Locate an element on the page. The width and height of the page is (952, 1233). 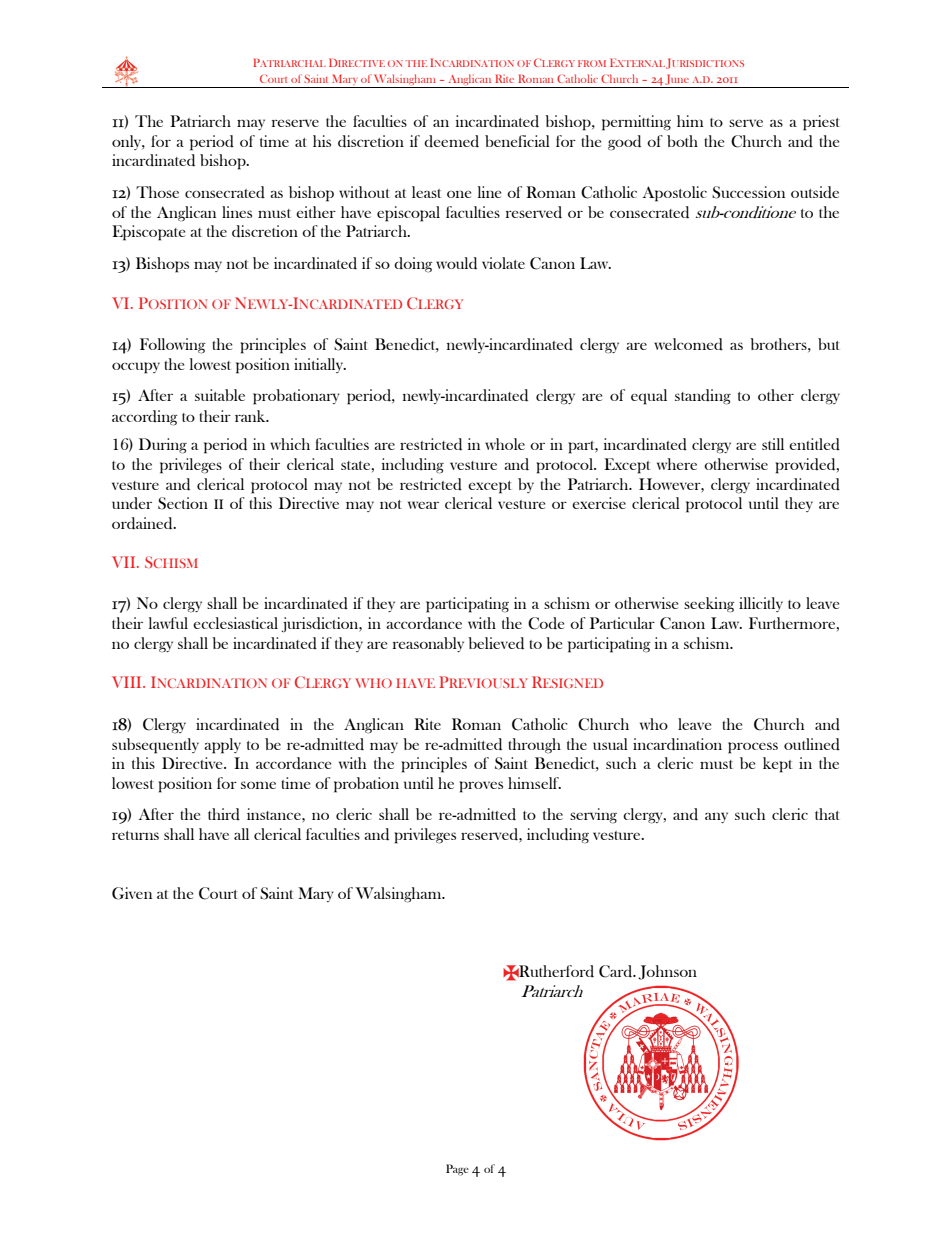
any is located at coordinates (716, 817).
